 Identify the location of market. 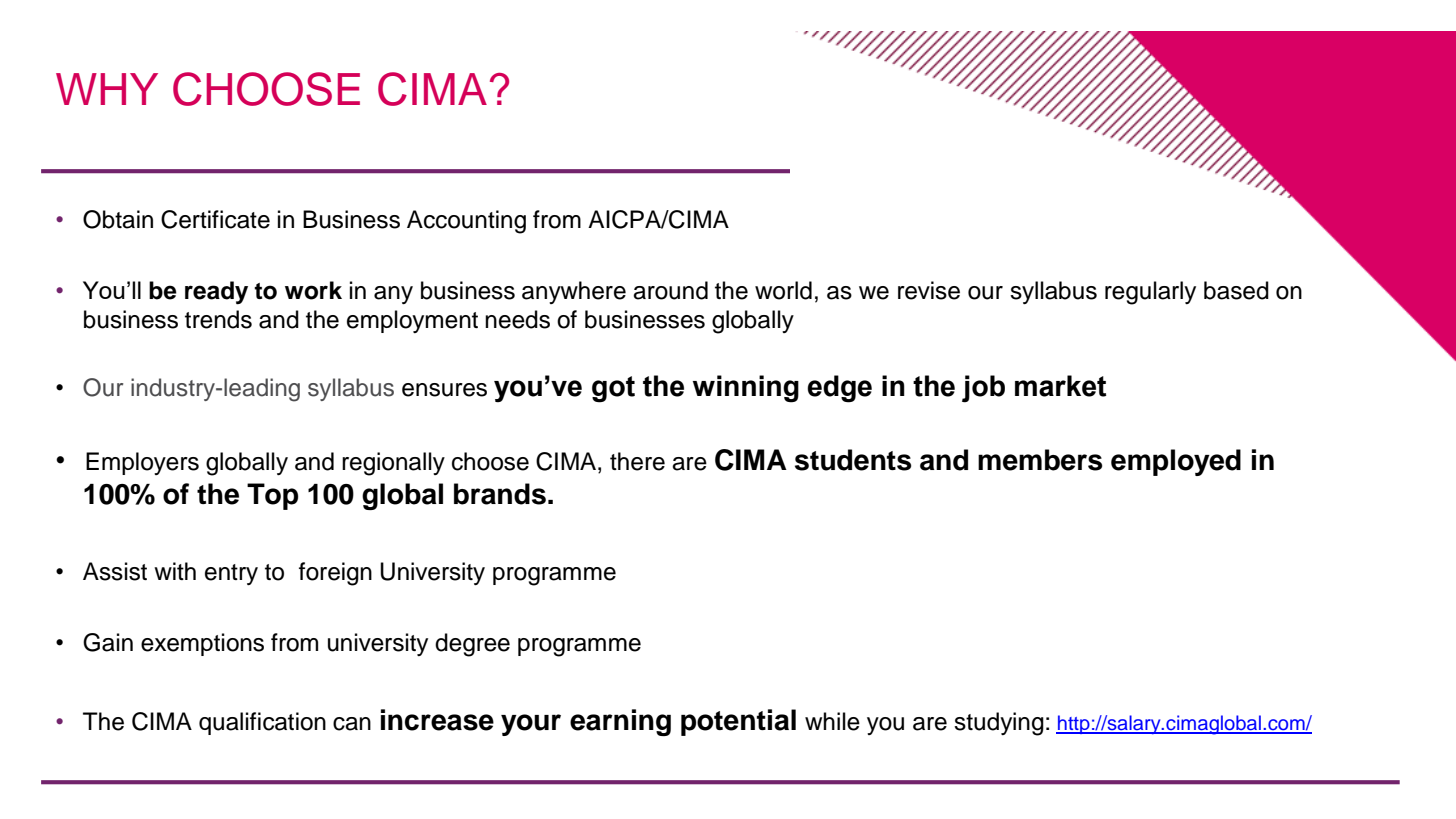
(1060, 386).
